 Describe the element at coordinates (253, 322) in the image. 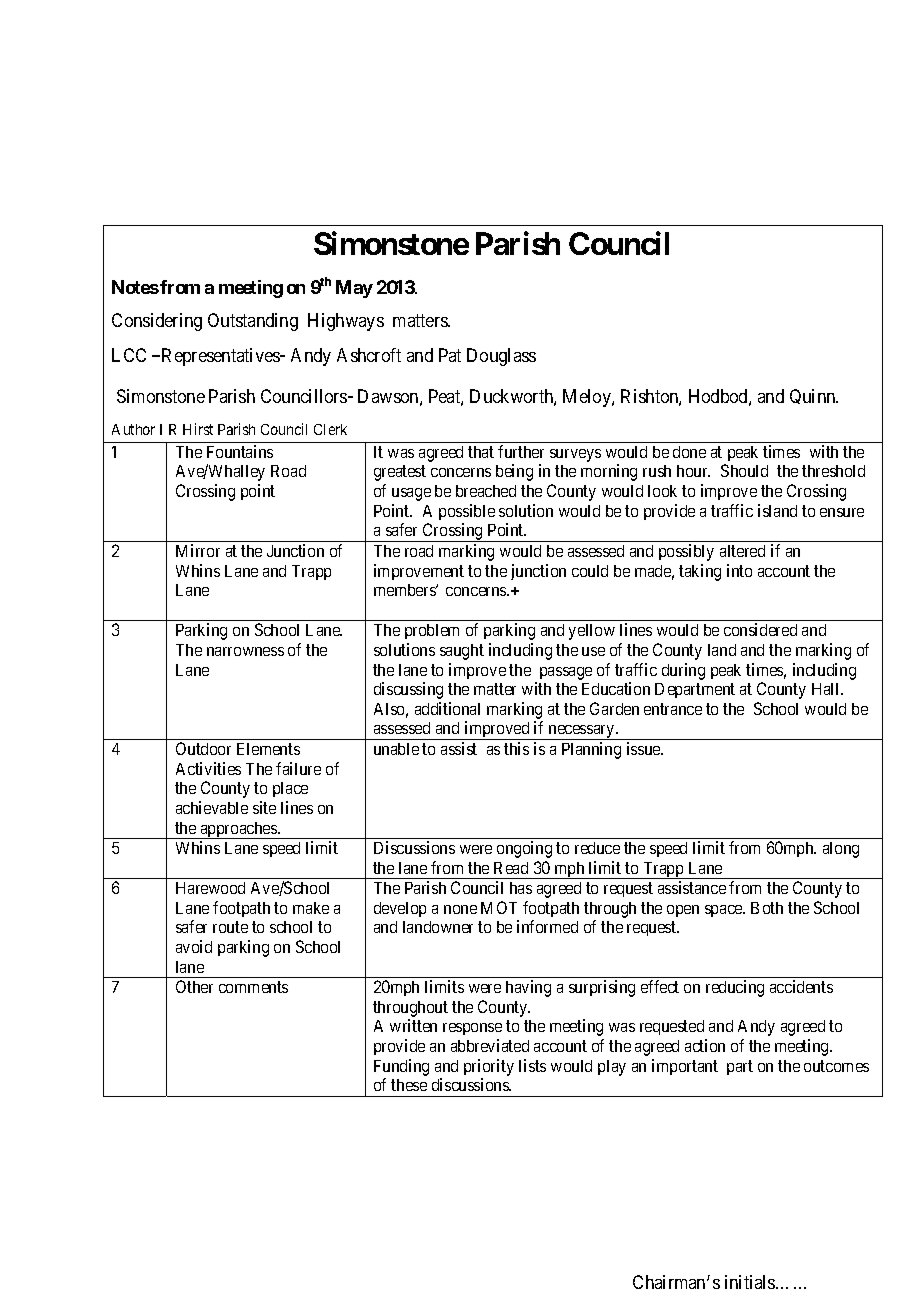

I see `Outstanding` at that location.
